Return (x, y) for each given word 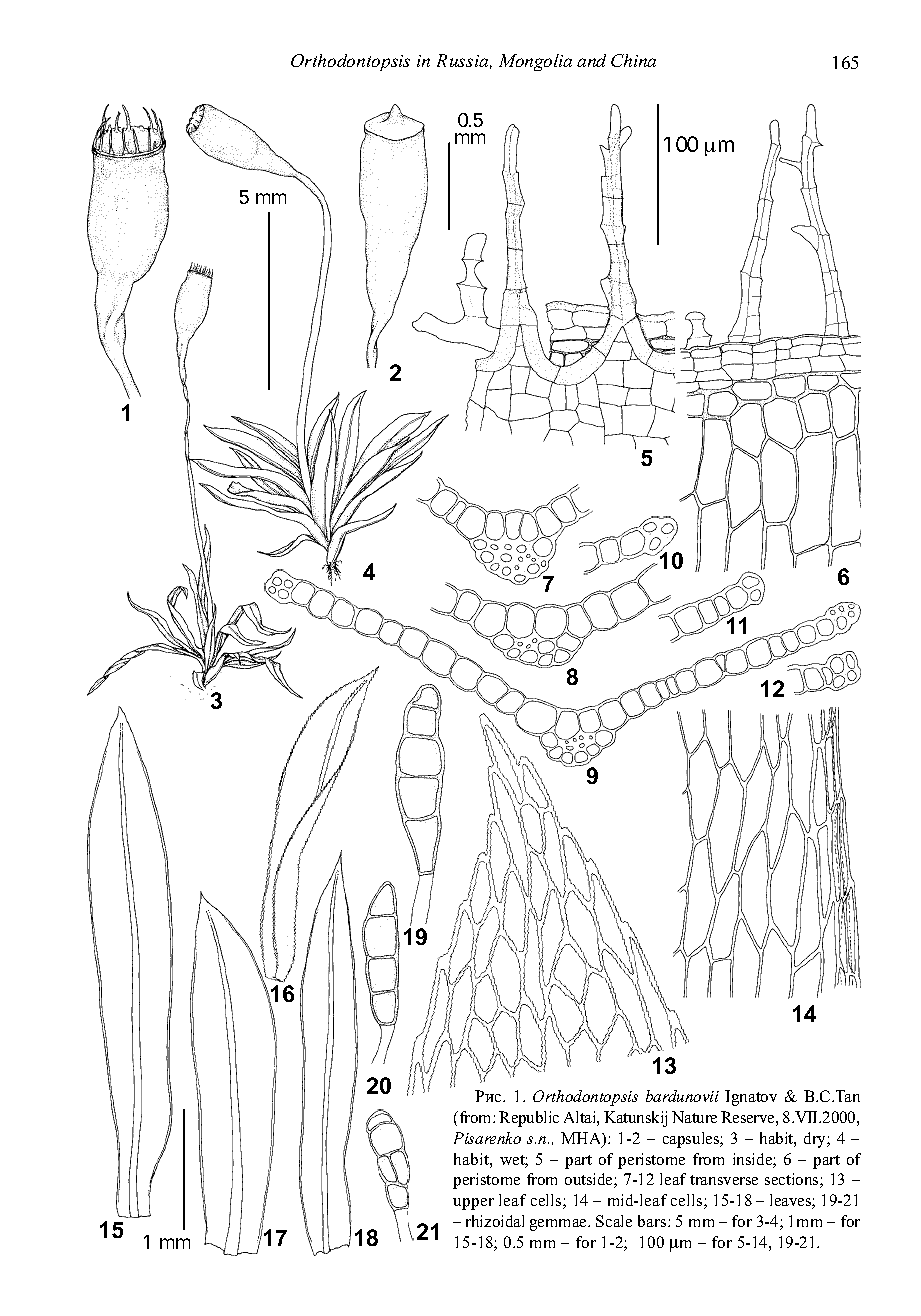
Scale (614, 1221)
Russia (464, 61)
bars (653, 1221)
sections (793, 1180)
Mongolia (535, 62)
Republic (529, 1119)
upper (473, 1204)
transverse (724, 1180)
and (591, 60)
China (633, 60)
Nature (694, 1117)
